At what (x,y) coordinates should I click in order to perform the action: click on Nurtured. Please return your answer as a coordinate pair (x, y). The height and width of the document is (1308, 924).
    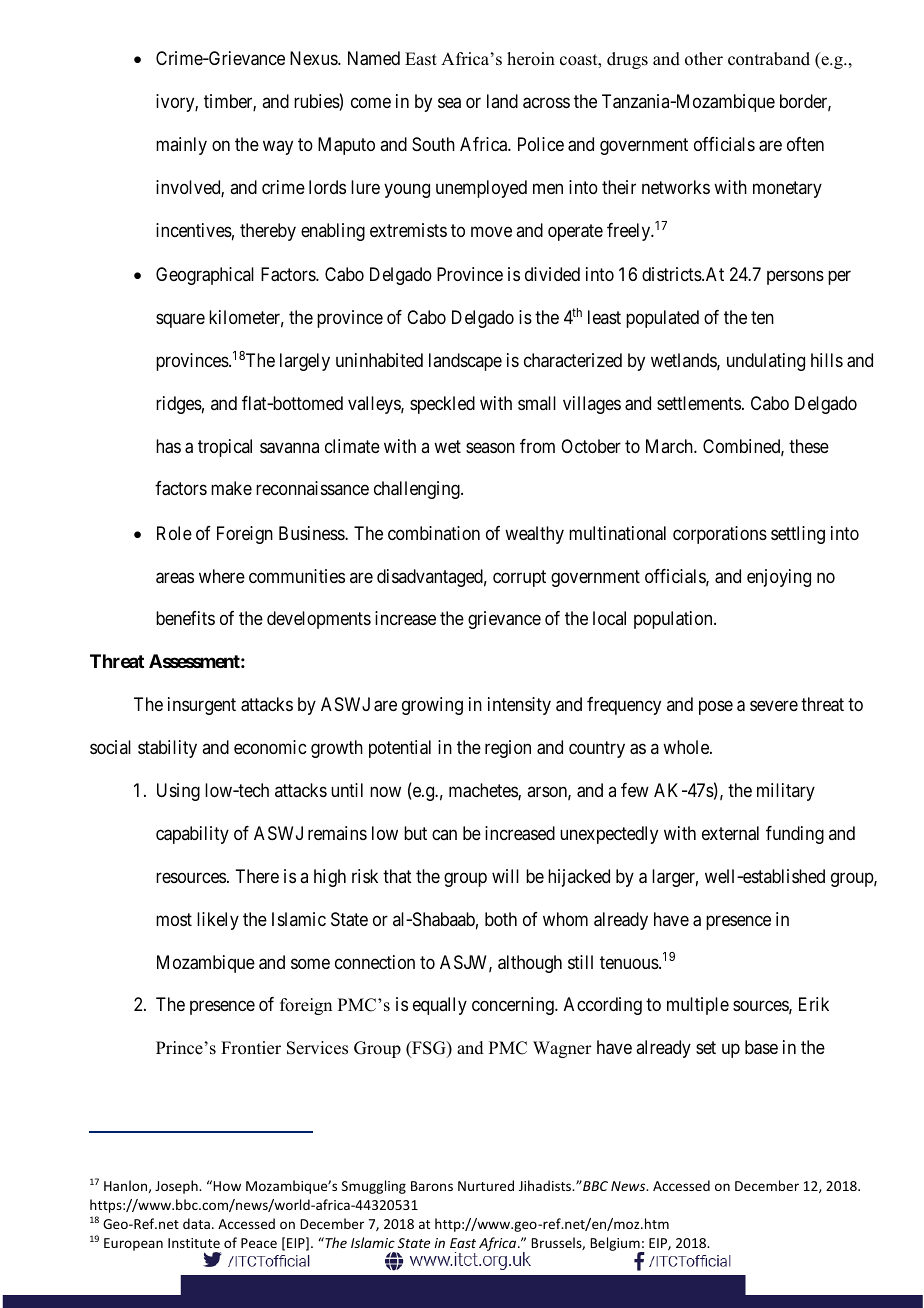
    Looking at the image, I should click on (486, 1185).
